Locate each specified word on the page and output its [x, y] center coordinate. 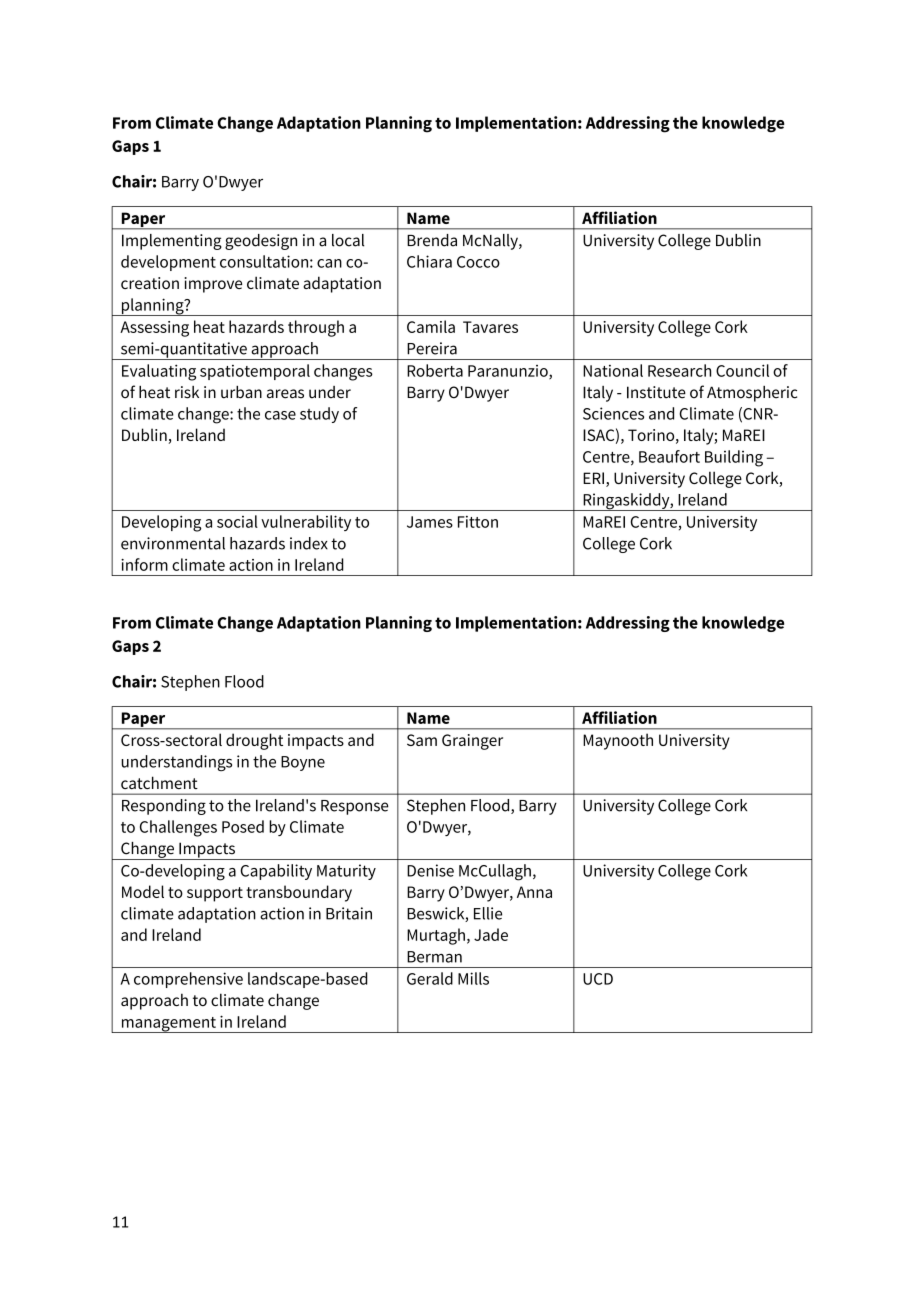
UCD [598, 979]
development [168, 263]
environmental [173, 543]
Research [679, 370]
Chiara [429, 261]
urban [241, 392]
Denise [430, 870]
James [430, 522]
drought [254, 741]
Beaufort [669, 456]
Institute [656, 392]
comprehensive [188, 980]
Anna [534, 892]
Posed [243, 826]
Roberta [435, 370]
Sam [422, 740]
